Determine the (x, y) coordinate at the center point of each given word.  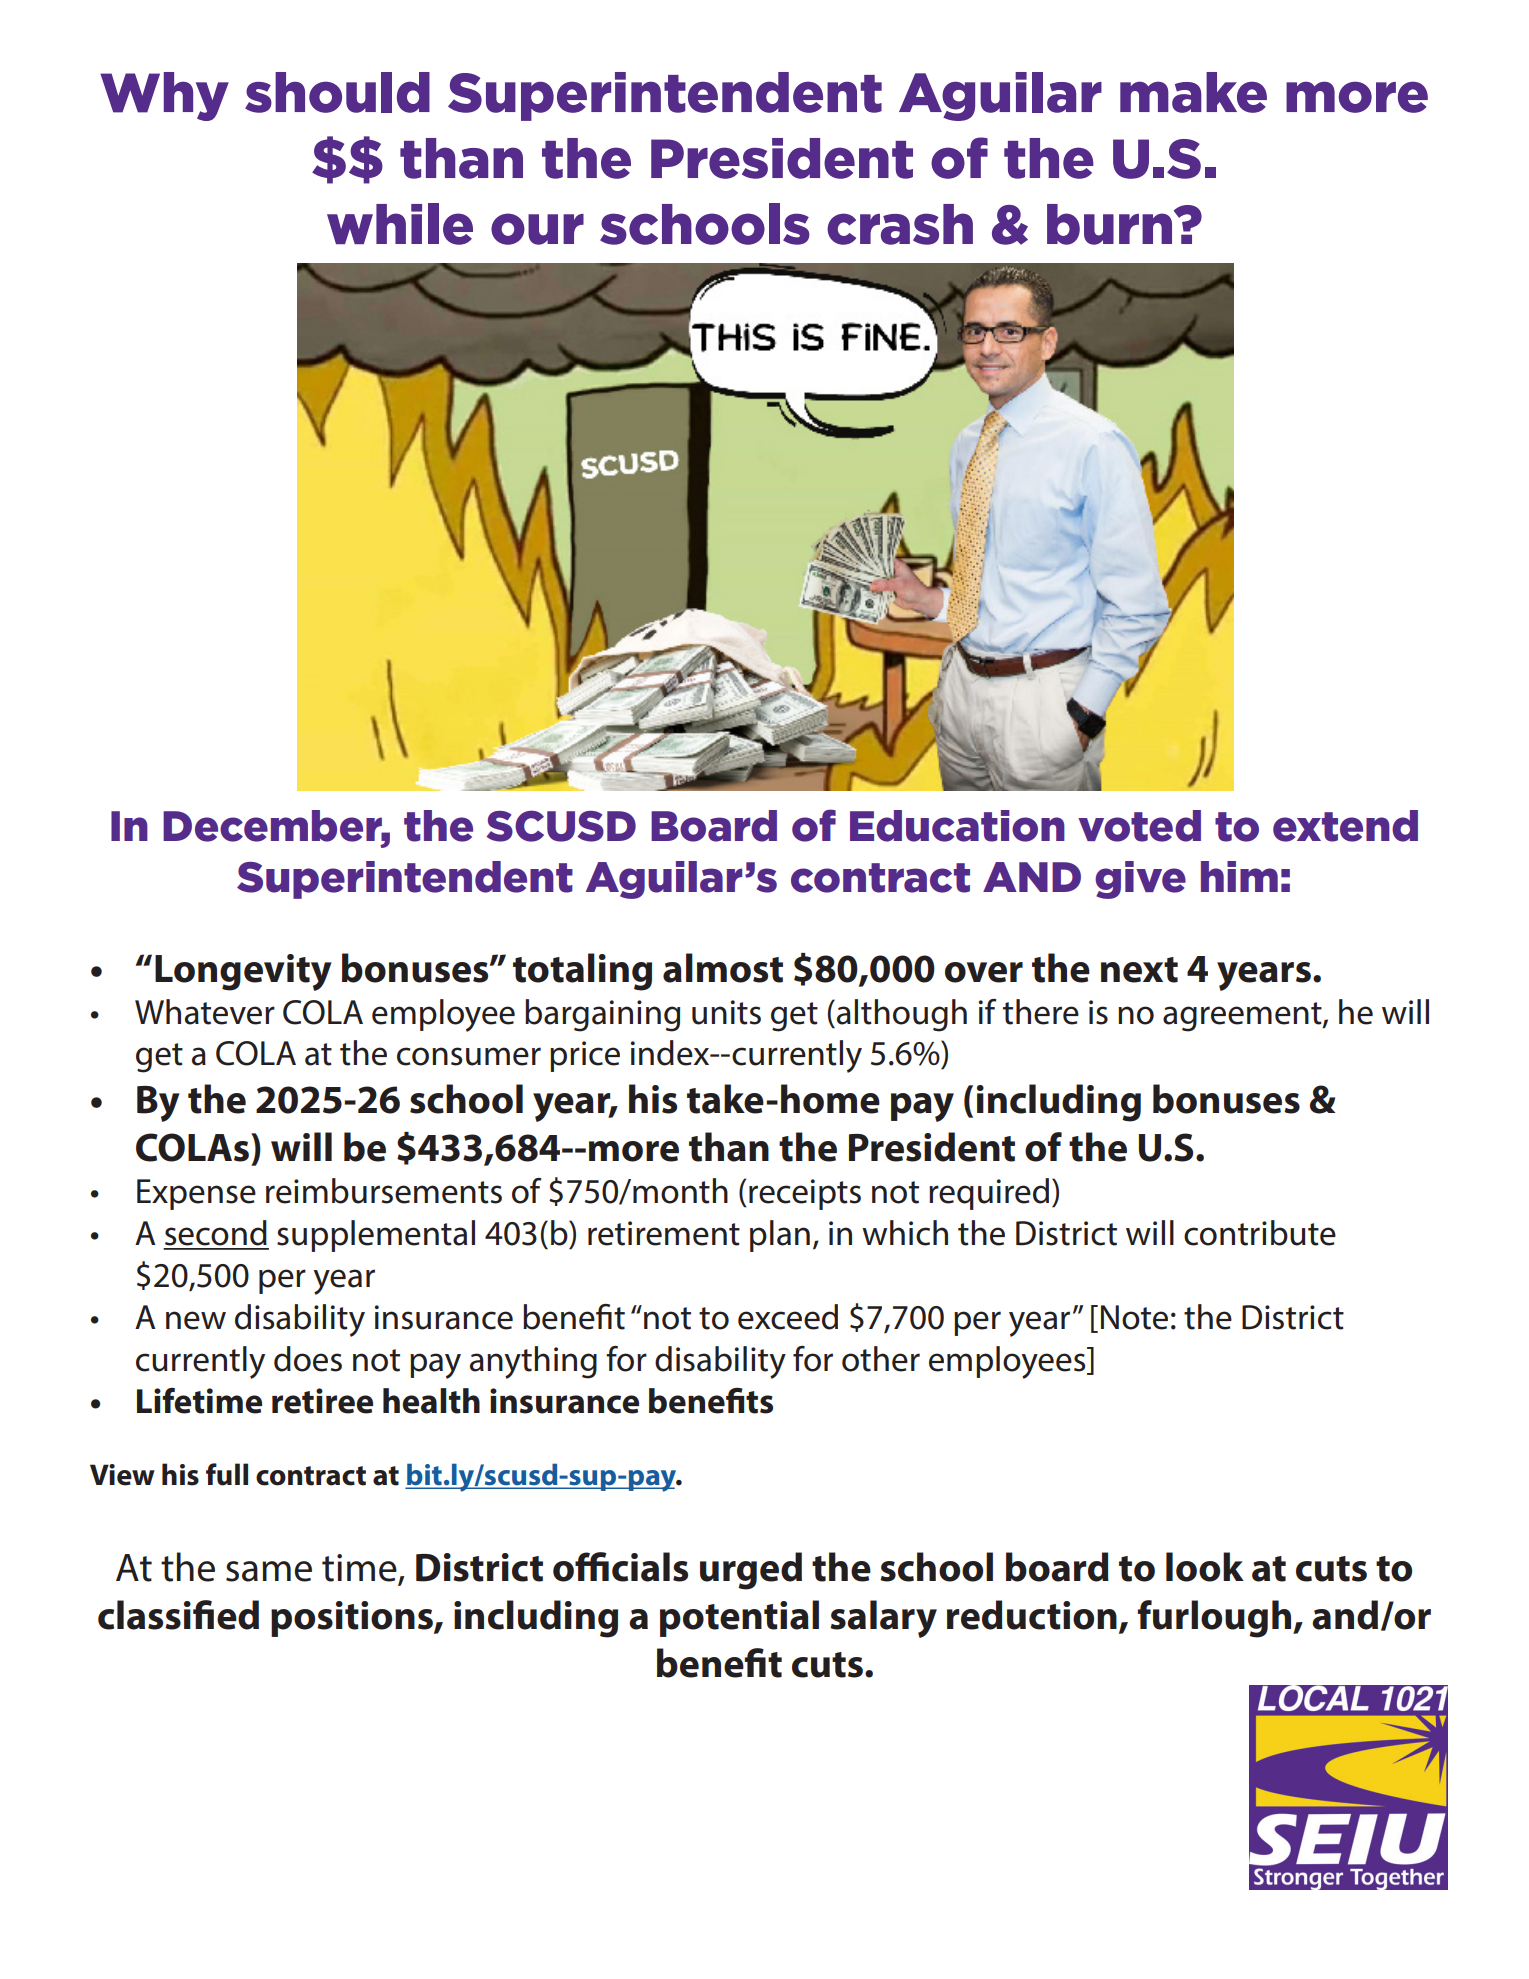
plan (780, 1236)
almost (723, 968)
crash (900, 224)
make (1193, 92)
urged (751, 1571)
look (1205, 1567)
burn (1111, 224)
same (269, 1571)
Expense (196, 1194)
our (537, 229)
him (1239, 876)
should (337, 92)
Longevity (243, 972)
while (400, 224)
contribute (1260, 1233)
